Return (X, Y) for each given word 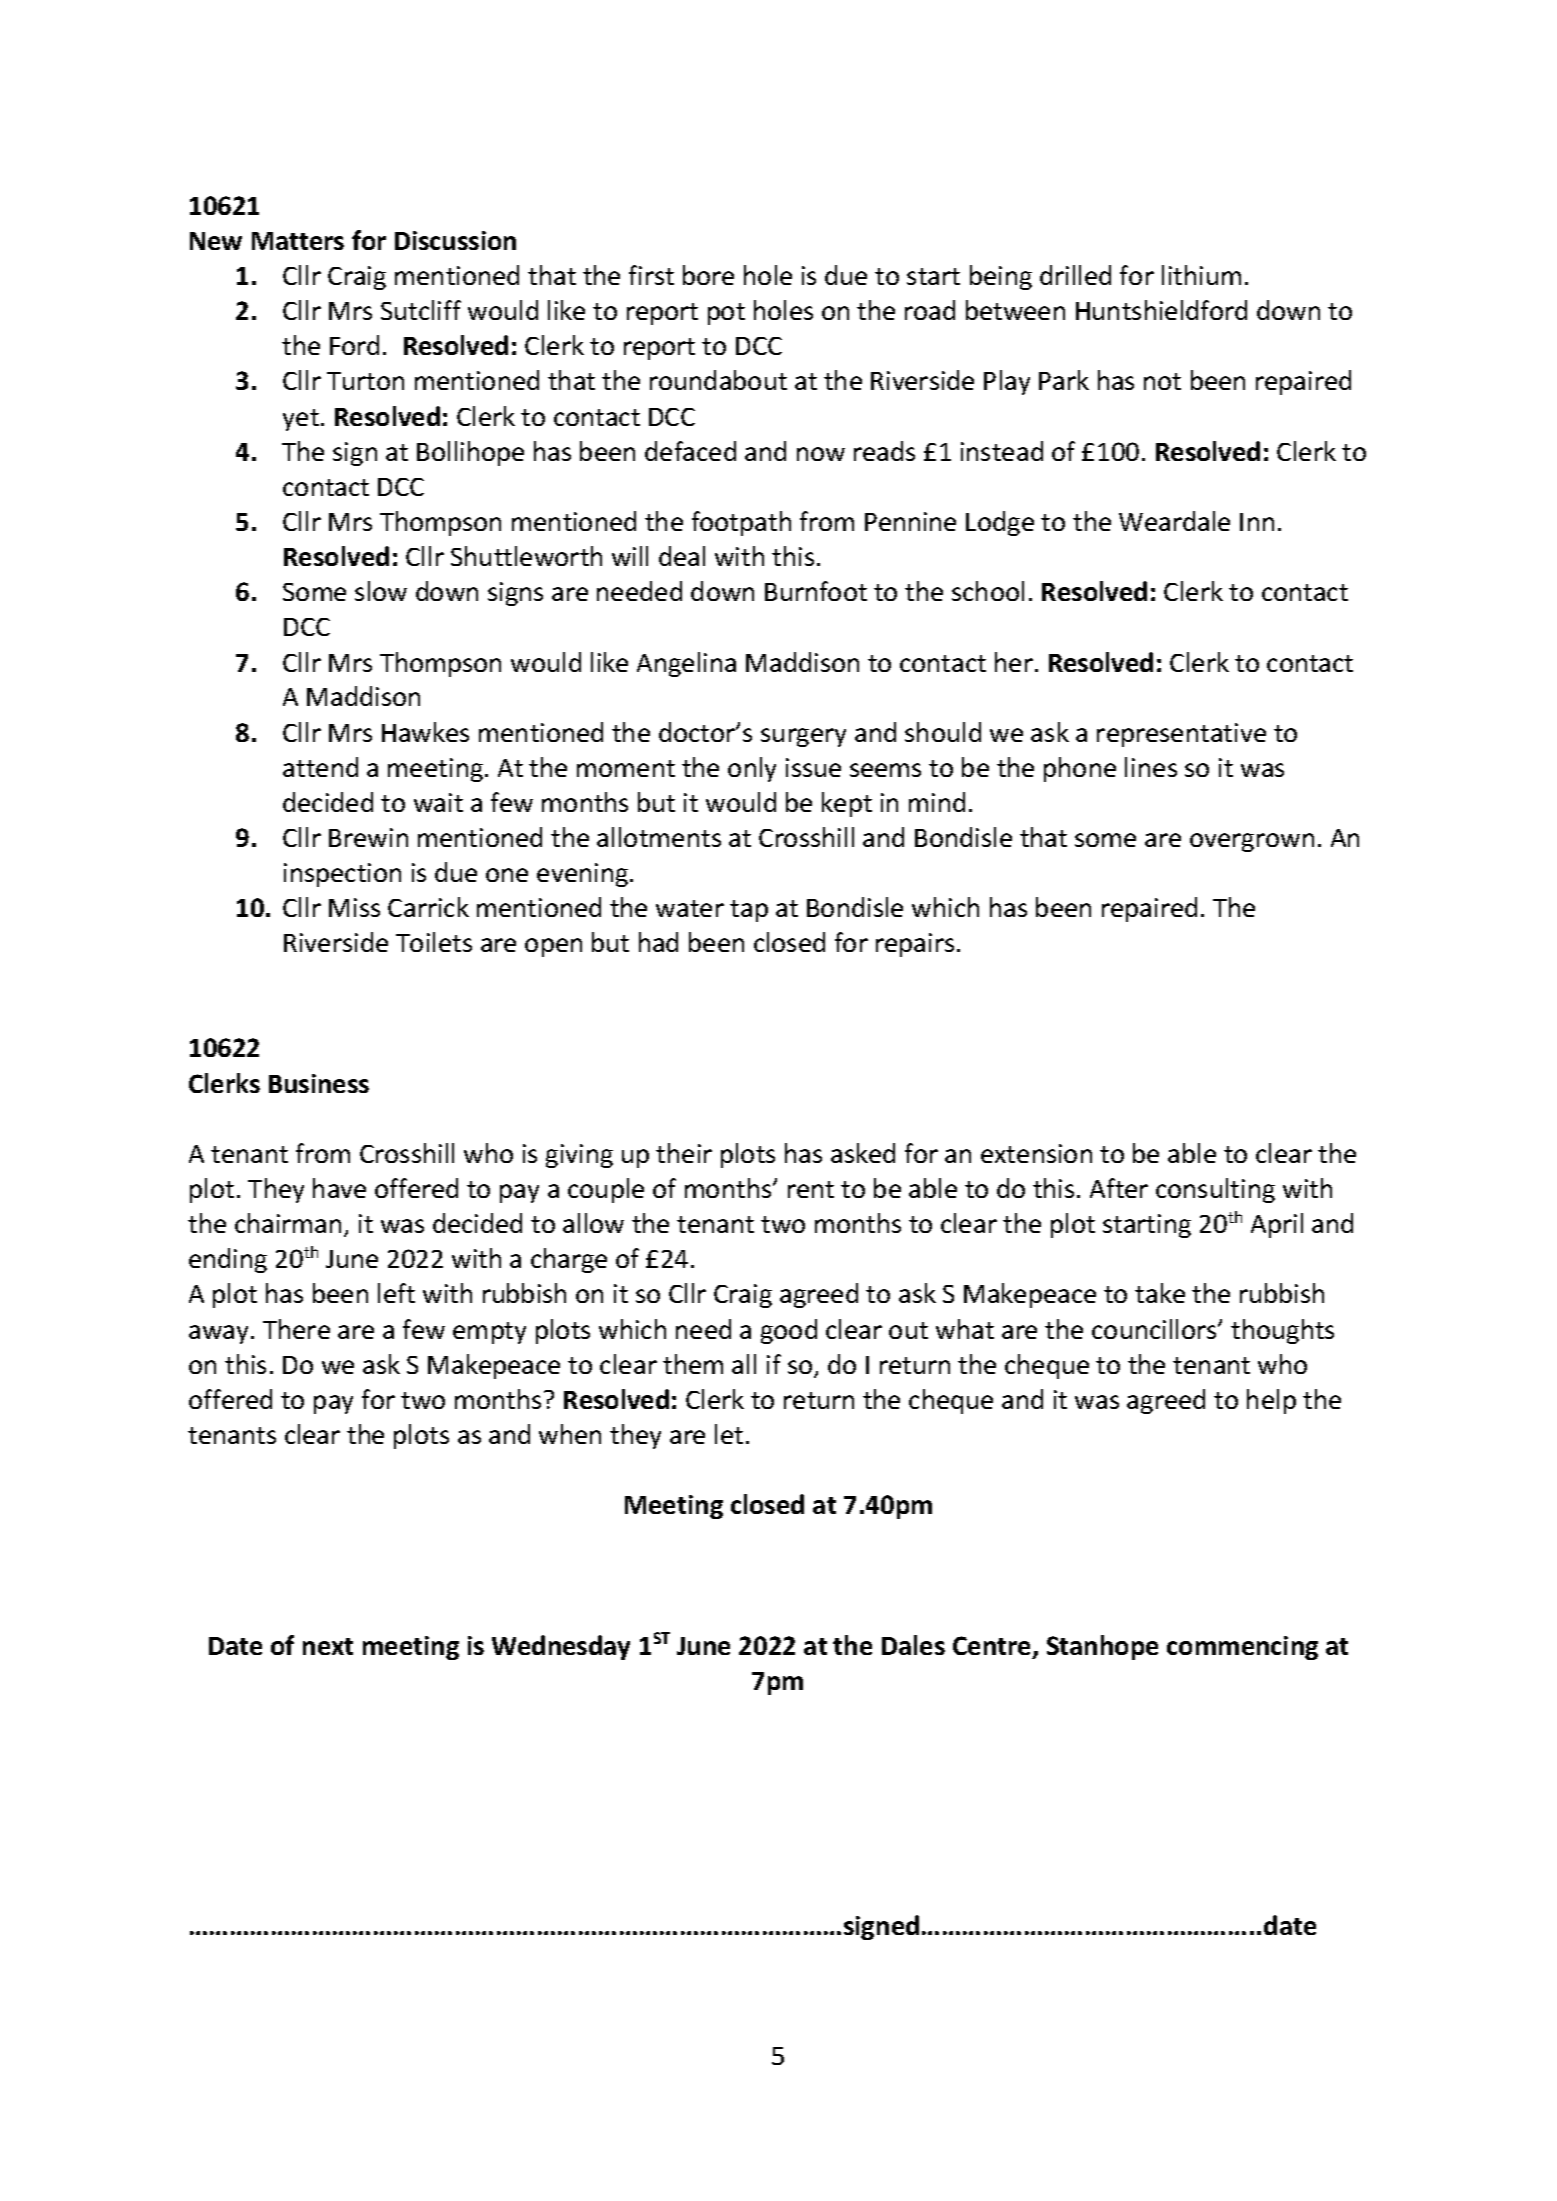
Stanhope (1102, 1647)
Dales (913, 1645)
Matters (298, 241)
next (328, 1646)
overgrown (1252, 842)
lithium (1201, 275)
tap (749, 911)
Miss (354, 907)
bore (708, 275)
